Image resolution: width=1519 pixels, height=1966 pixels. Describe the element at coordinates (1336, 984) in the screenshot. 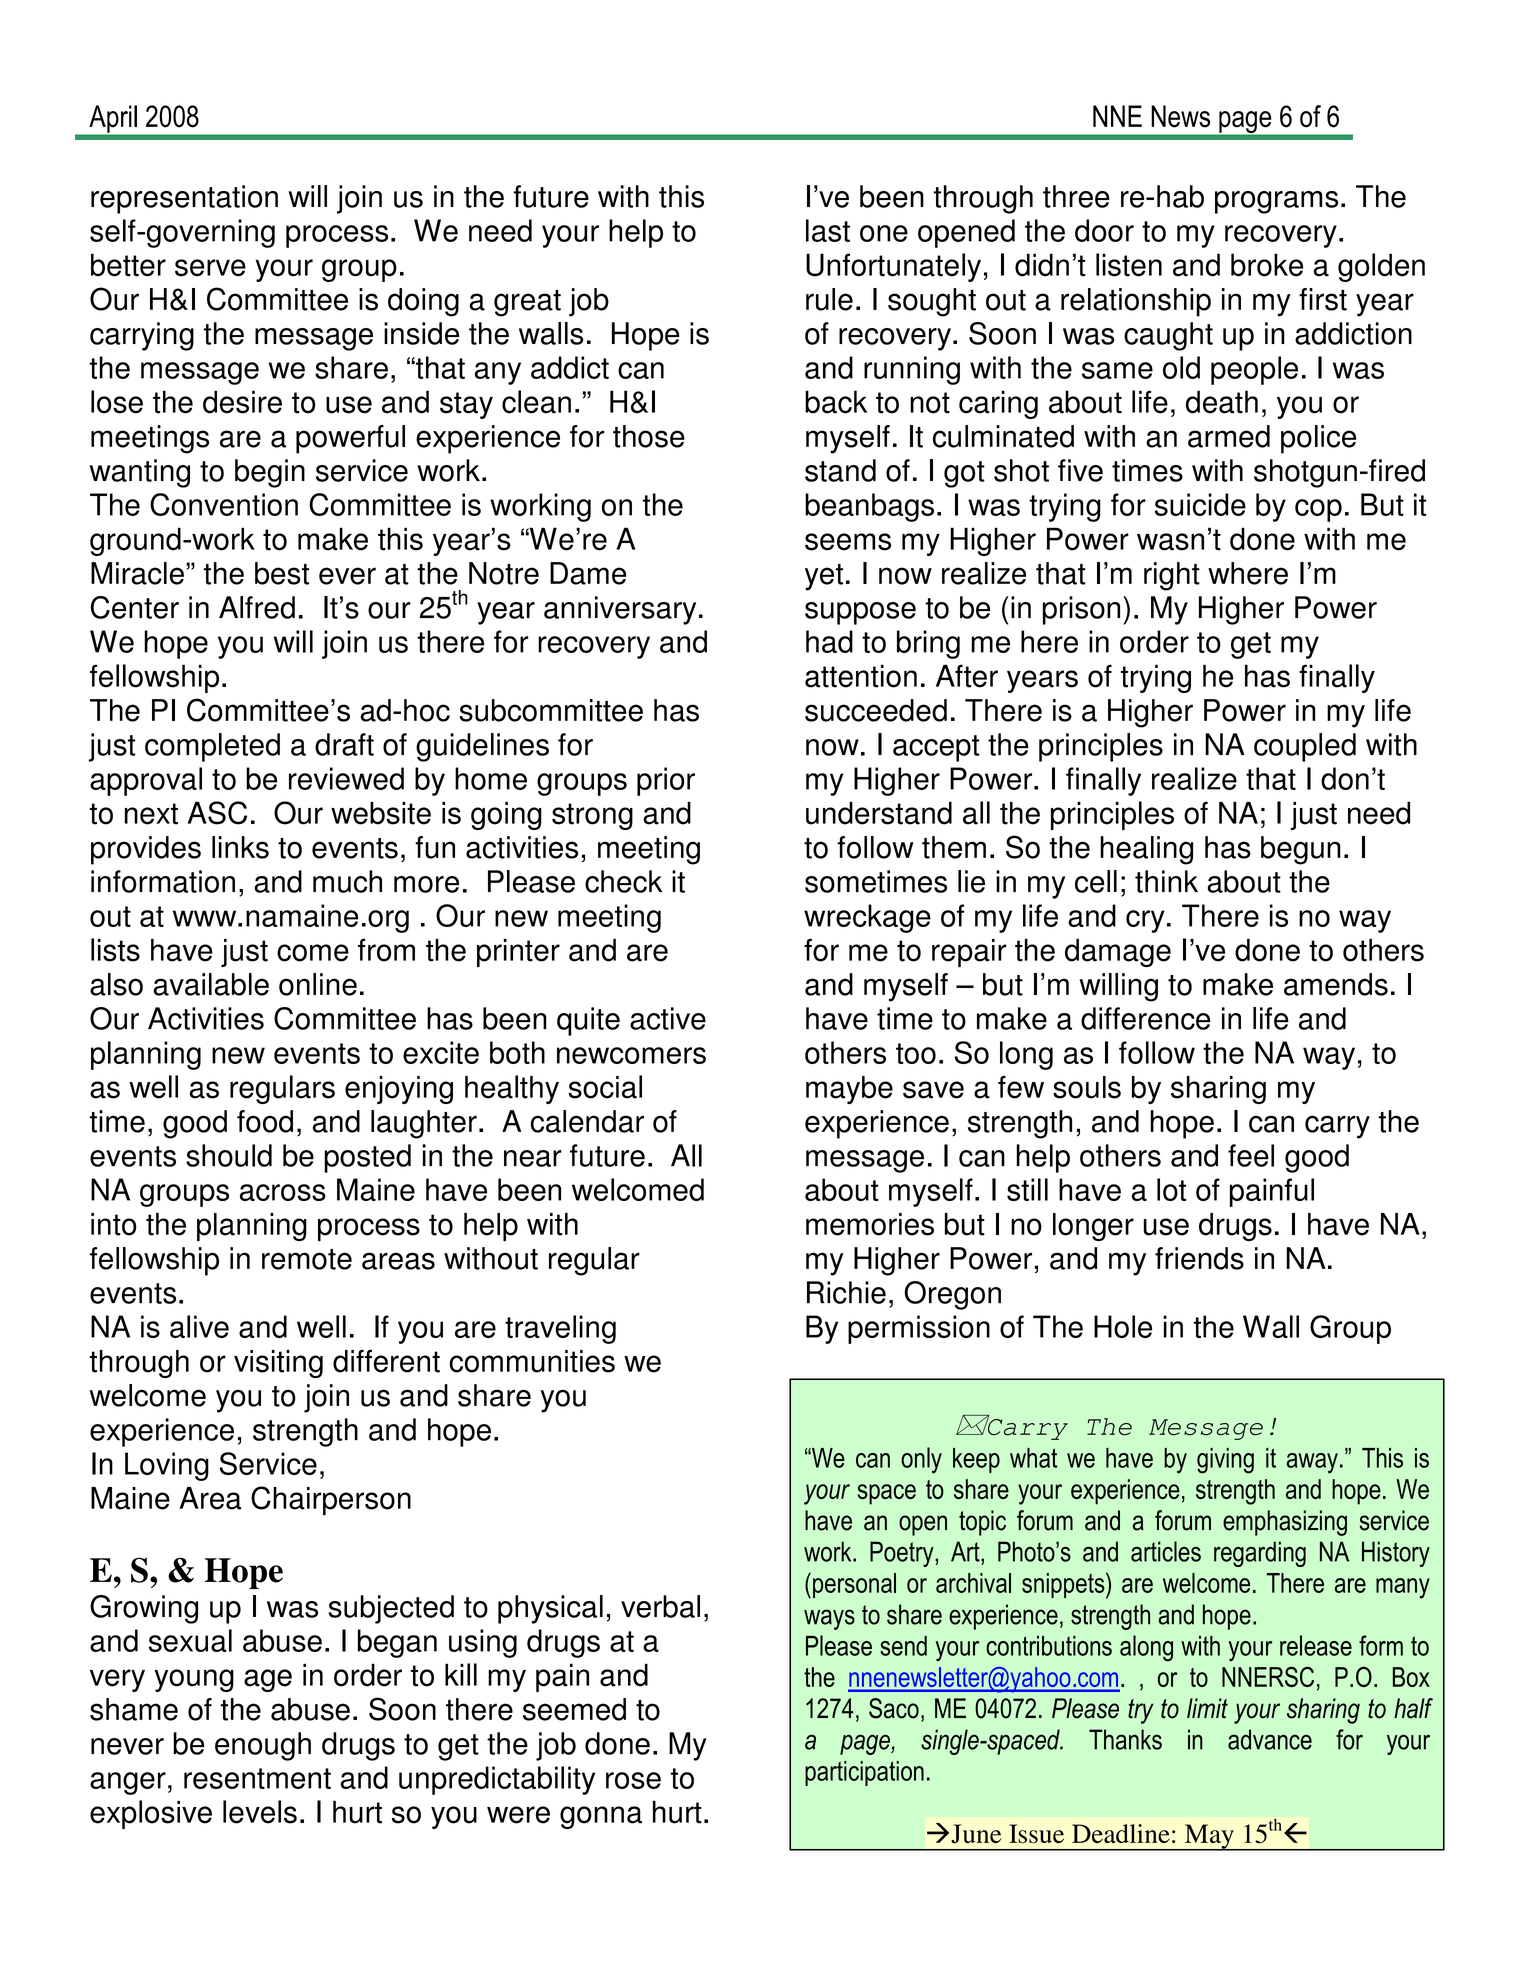

I see `amends` at that location.
